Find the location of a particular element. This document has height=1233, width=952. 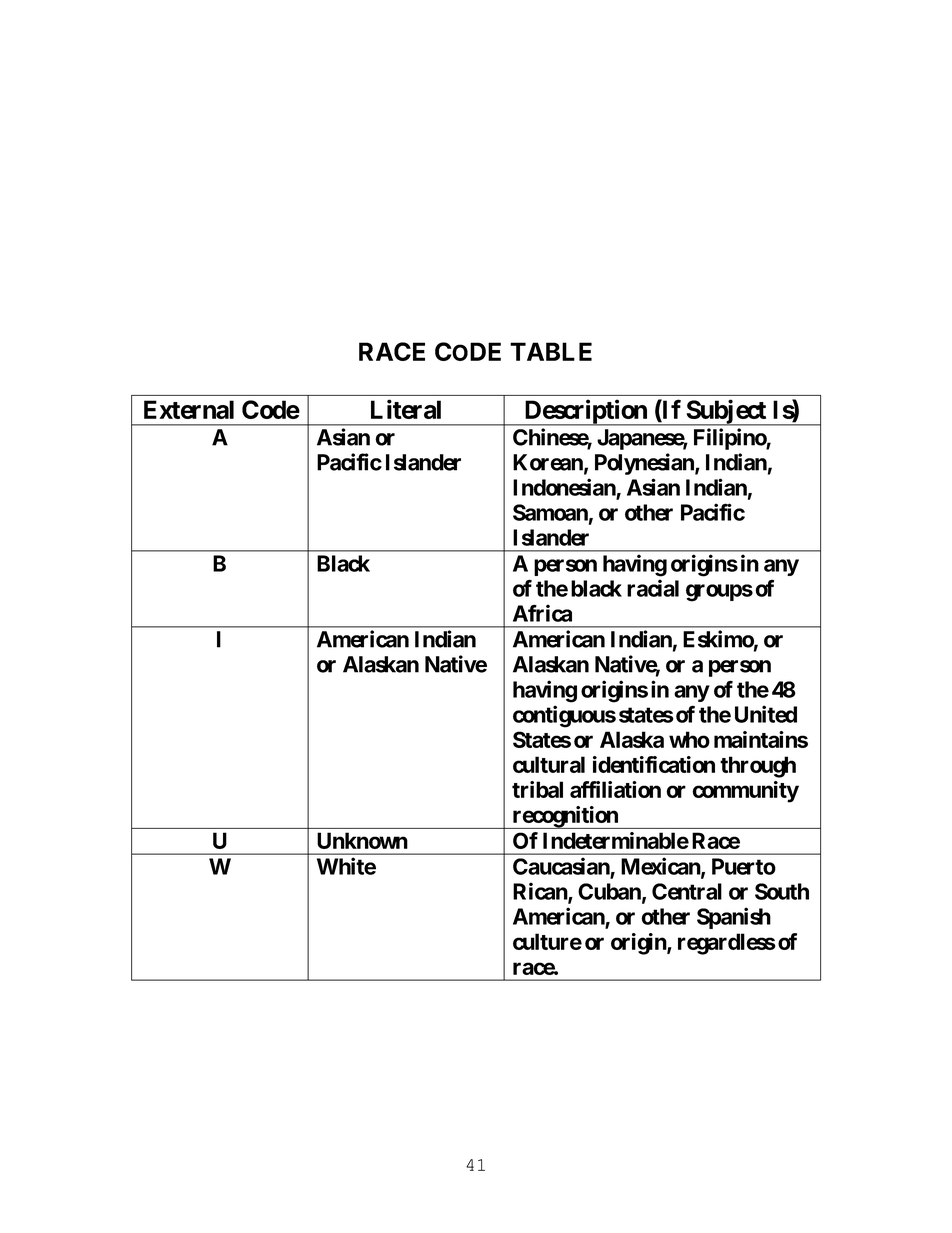

Africa is located at coordinates (542, 613).
